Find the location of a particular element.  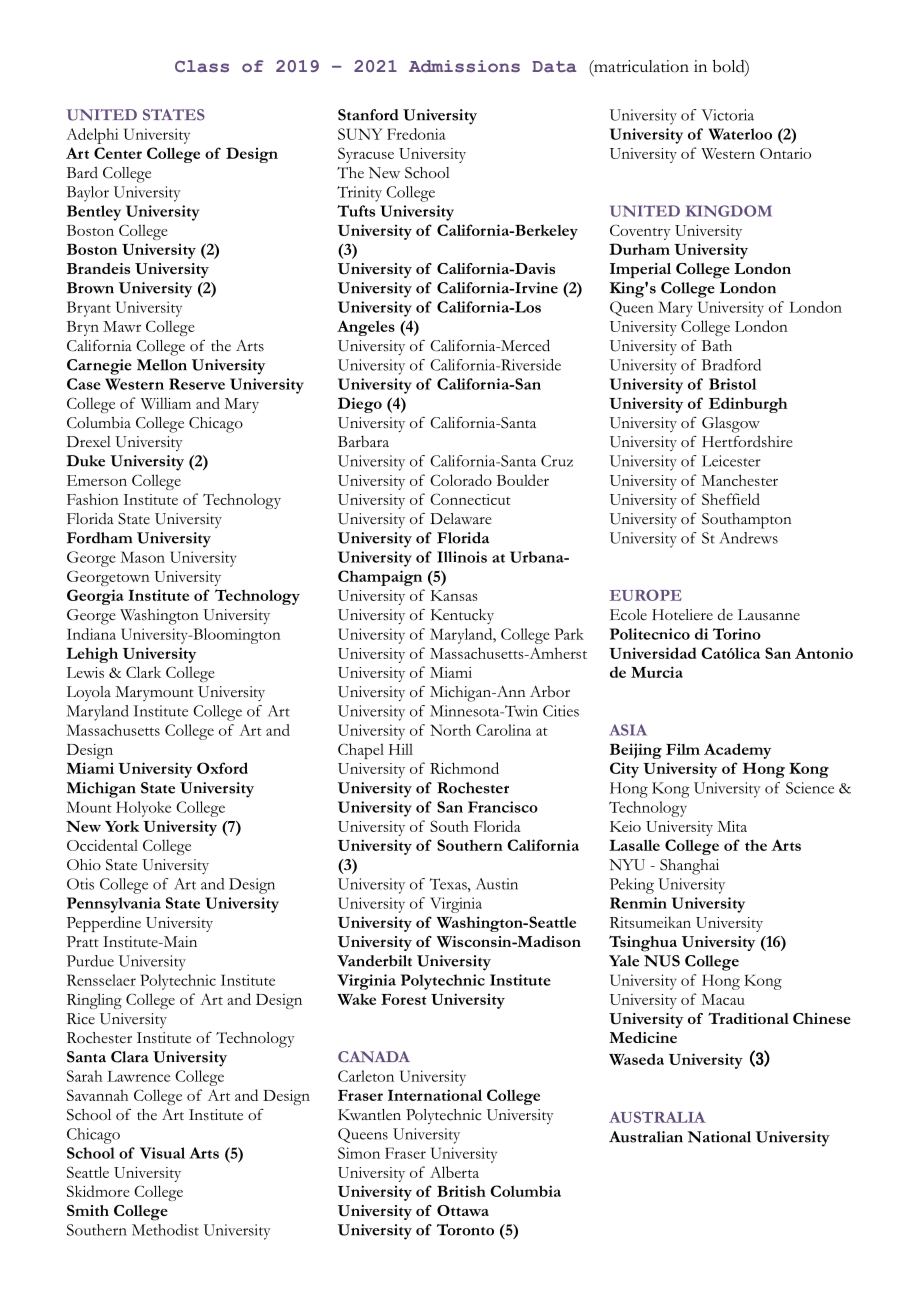

Torino is located at coordinates (737, 634).
